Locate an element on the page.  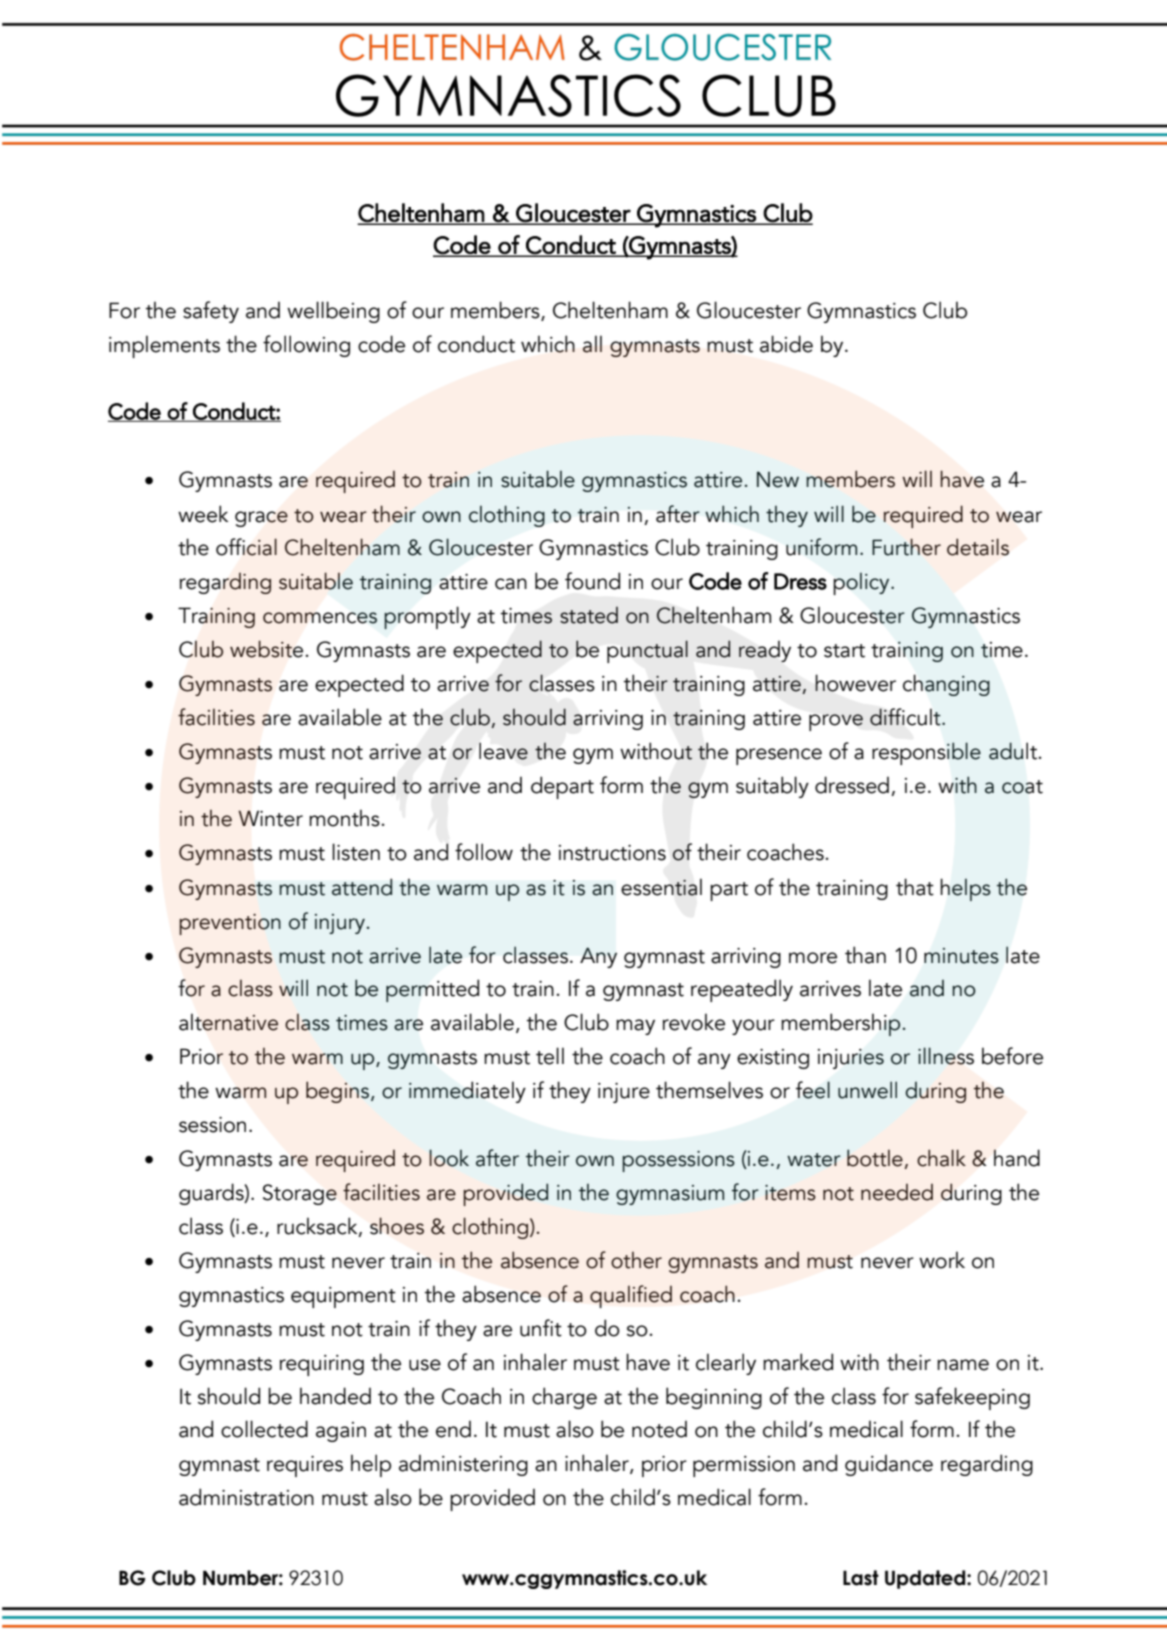
Storage is located at coordinates (300, 1194).
